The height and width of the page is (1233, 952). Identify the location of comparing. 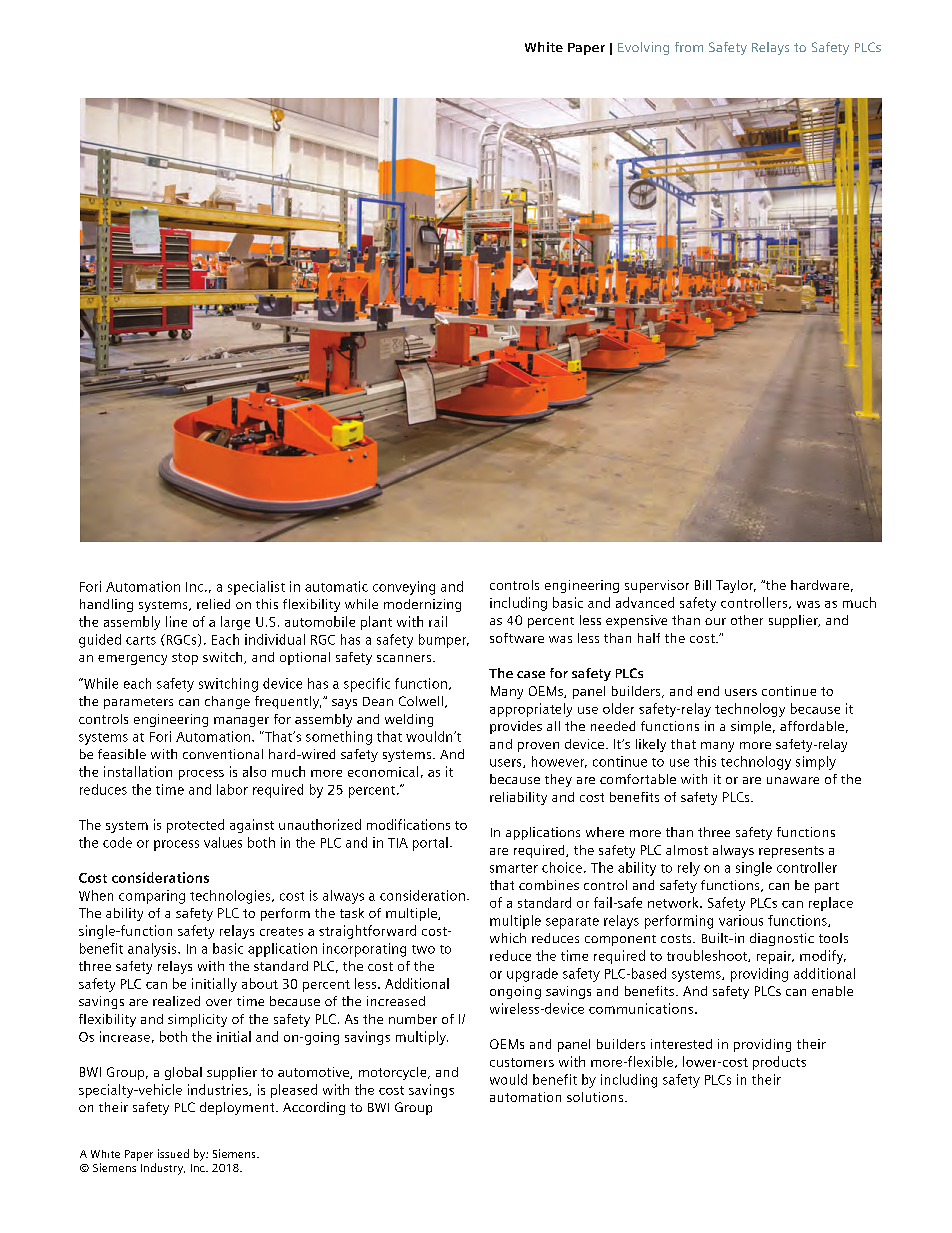
(152, 897).
